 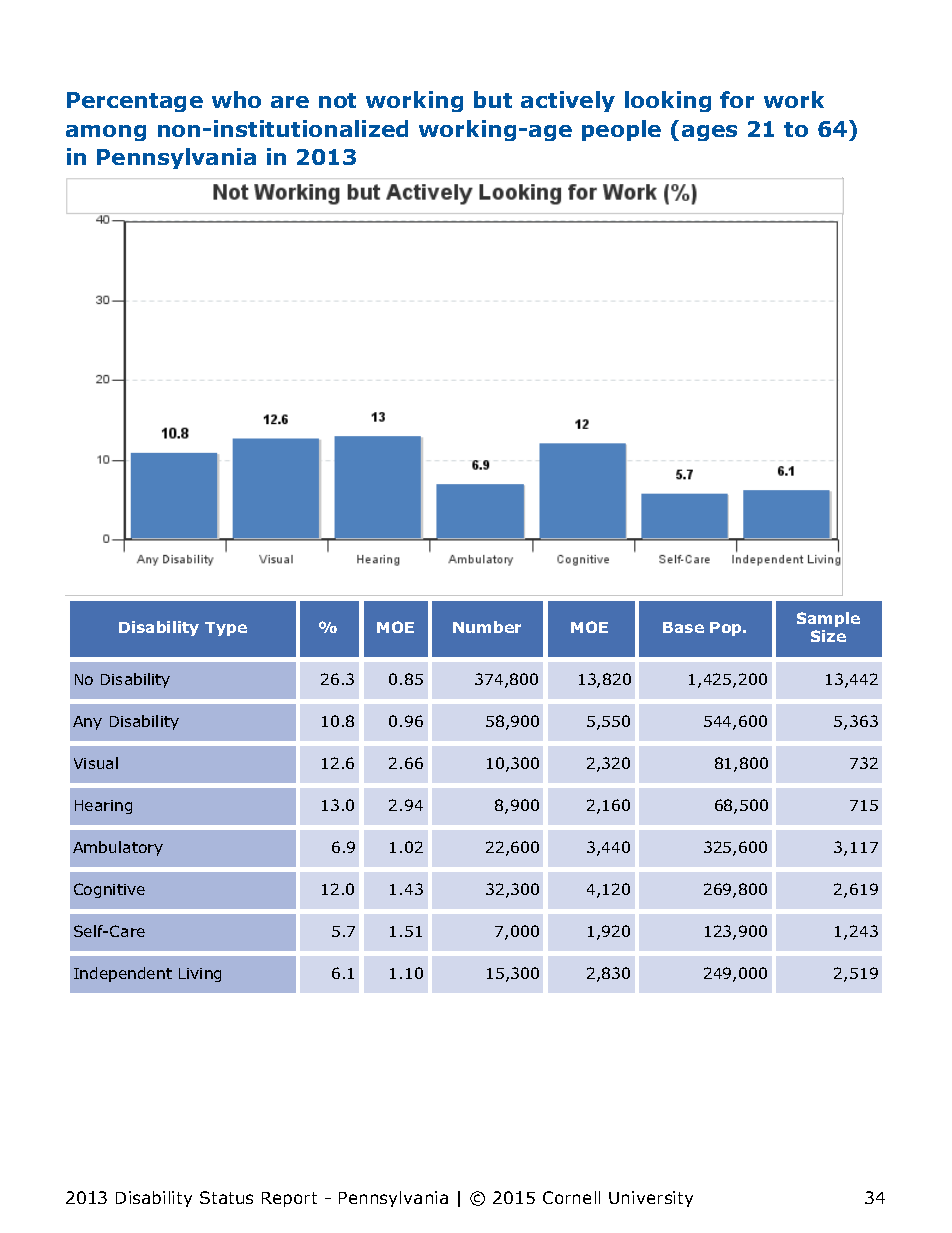 I want to click on Size, so click(x=828, y=636).
